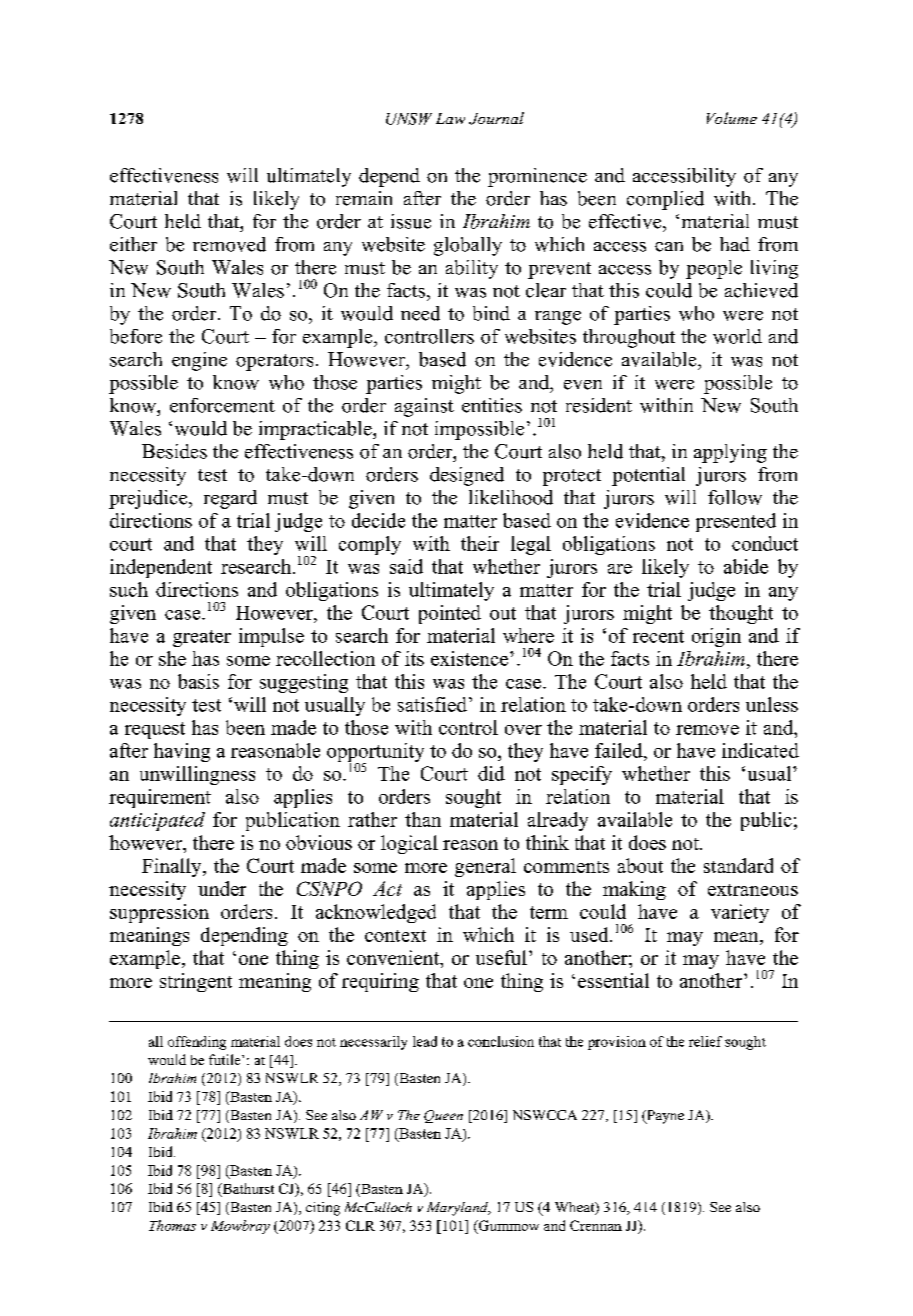 Image resolution: width=913 pixels, height=1316 pixels. I want to click on relief, so click(705, 1041).
